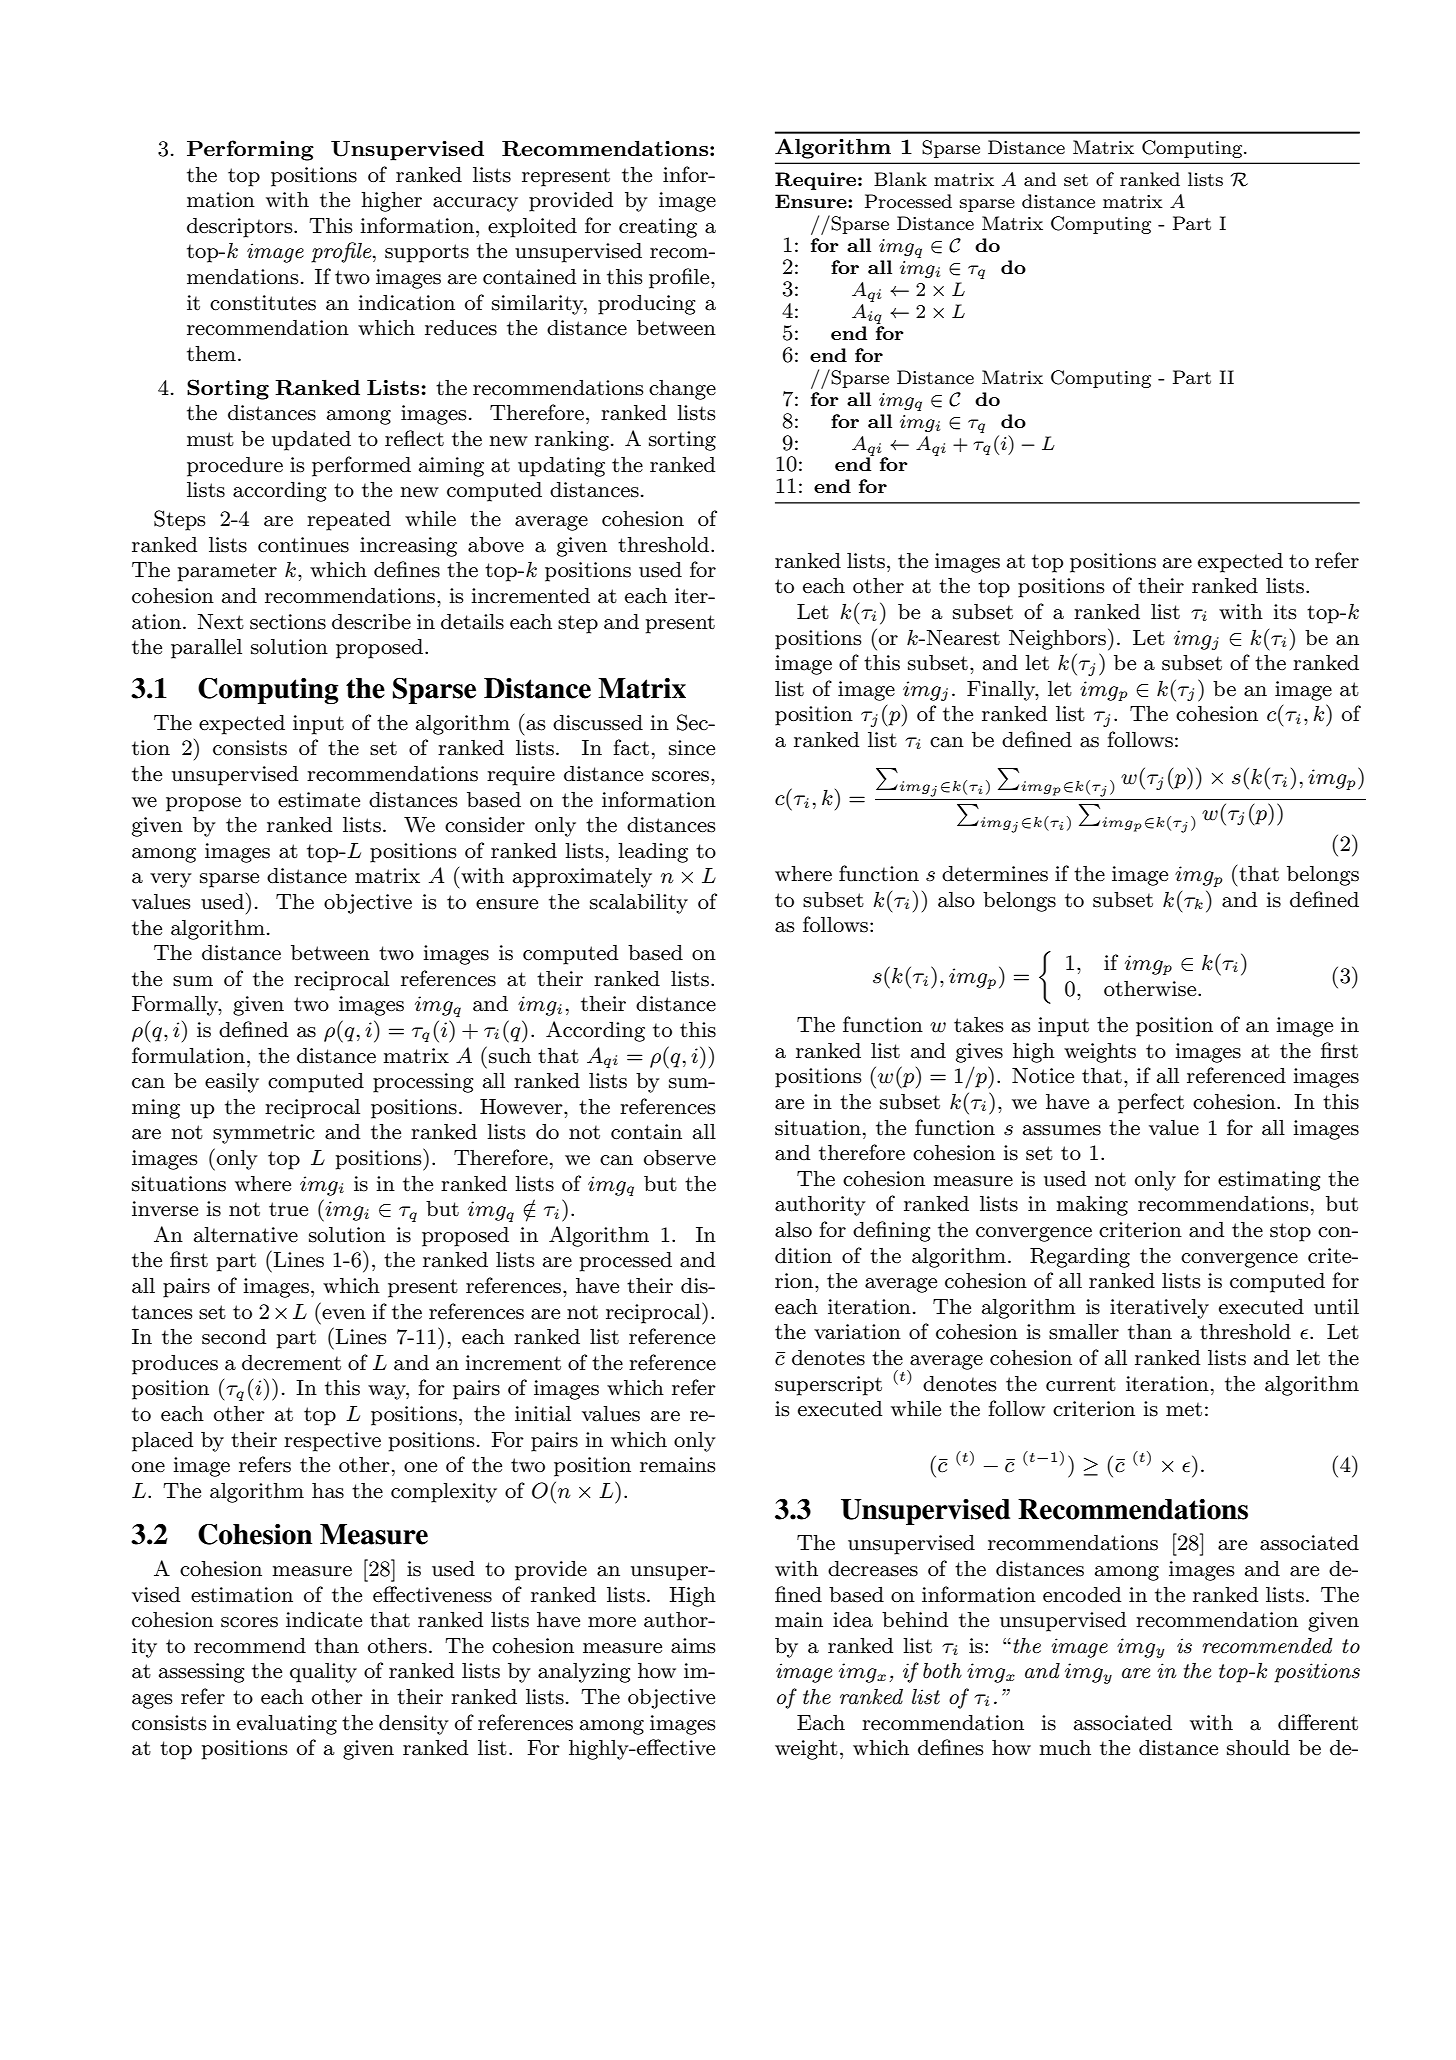  What do you see at coordinates (1269, 1181) in the image?
I see `estimating` at bounding box center [1269, 1181].
